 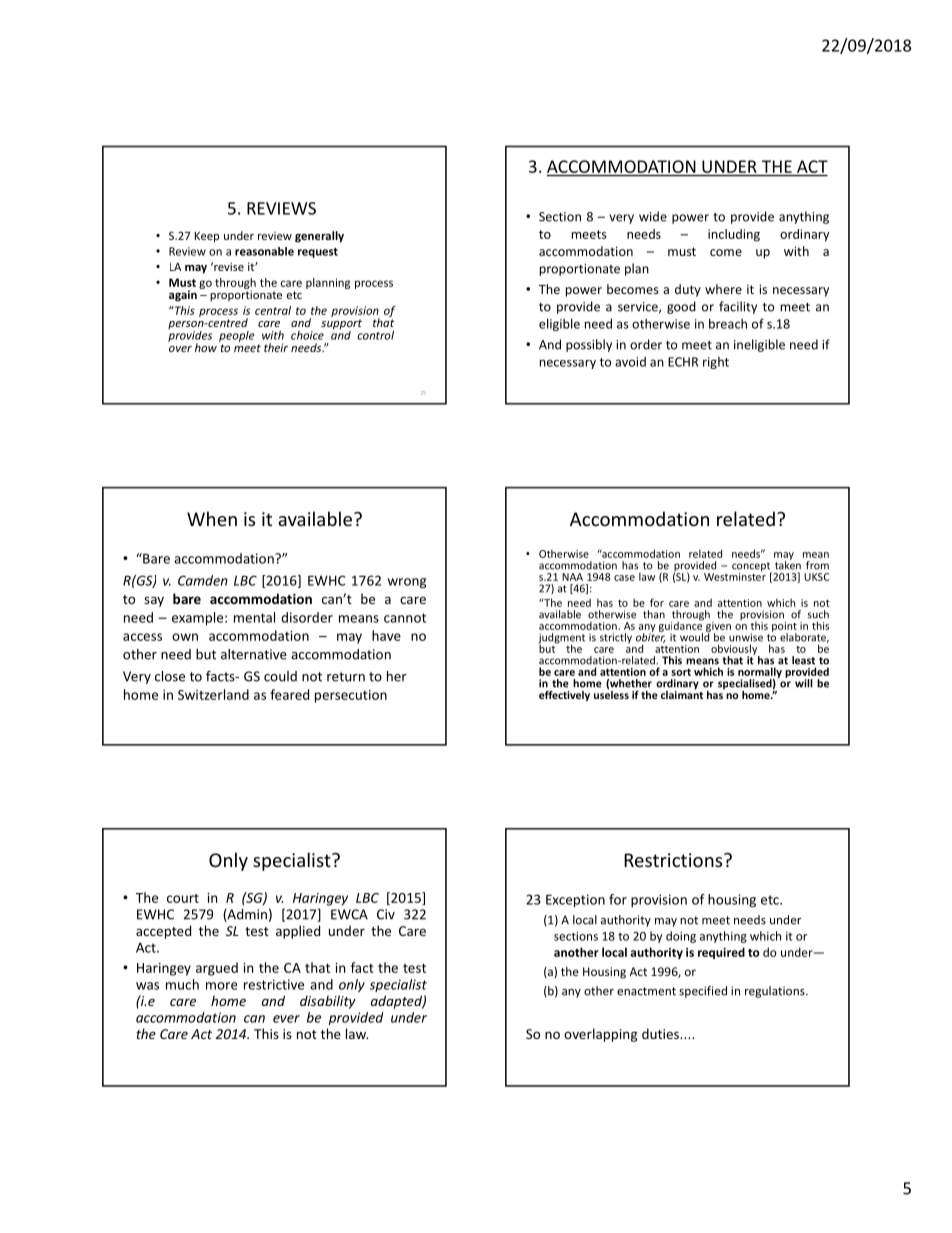 What do you see at coordinates (319, 237) in the image?
I see `generally` at bounding box center [319, 237].
